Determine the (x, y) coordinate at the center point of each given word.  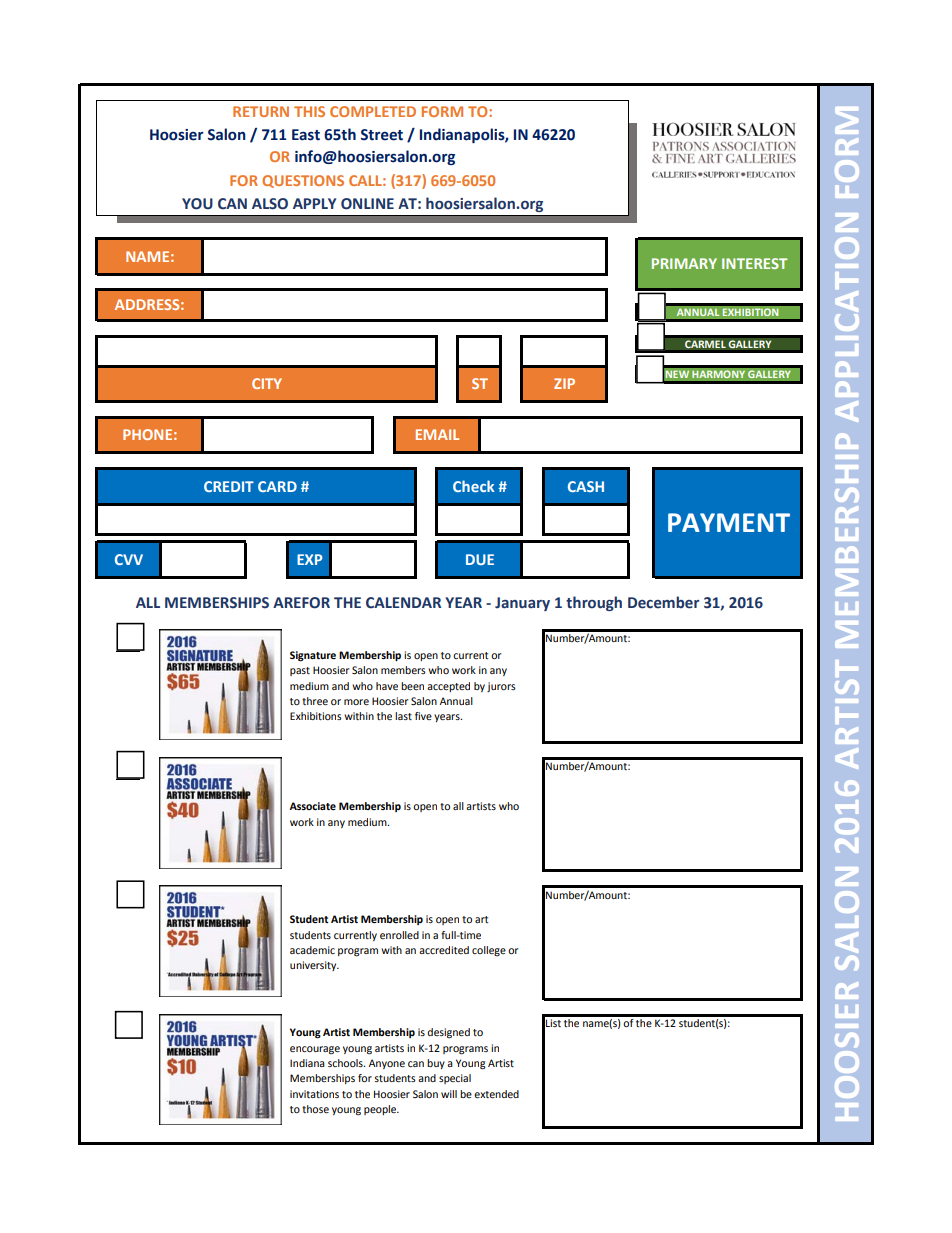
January (522, 604)
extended (496, 1094)
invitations (314, 1094)
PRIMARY (684, 263)
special (455, 1079)
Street (382, 135)
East (306, 135)
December (663, 602)
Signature (313, 656)
